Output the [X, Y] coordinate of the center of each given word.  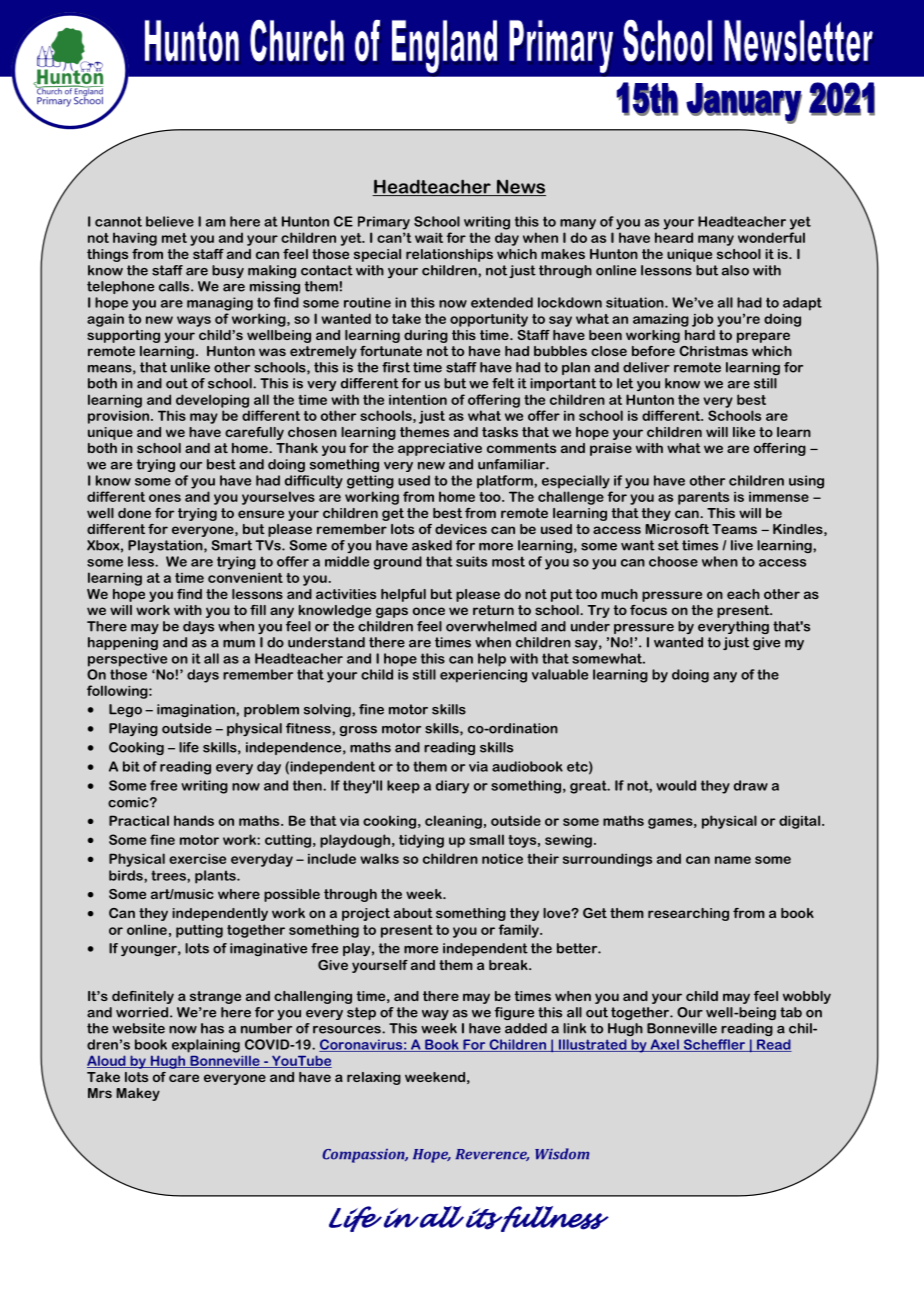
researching [688, 914]
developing [212, 401]
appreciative [440, 449]
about [413, 913]
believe [170, 221]
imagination [197, 710]
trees [169, 875]
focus [648, 610]
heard [674, 237]
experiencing [483, 676]
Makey [138, 1094]
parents [703, 498]
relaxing [374, 1078]
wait [429, 237]
